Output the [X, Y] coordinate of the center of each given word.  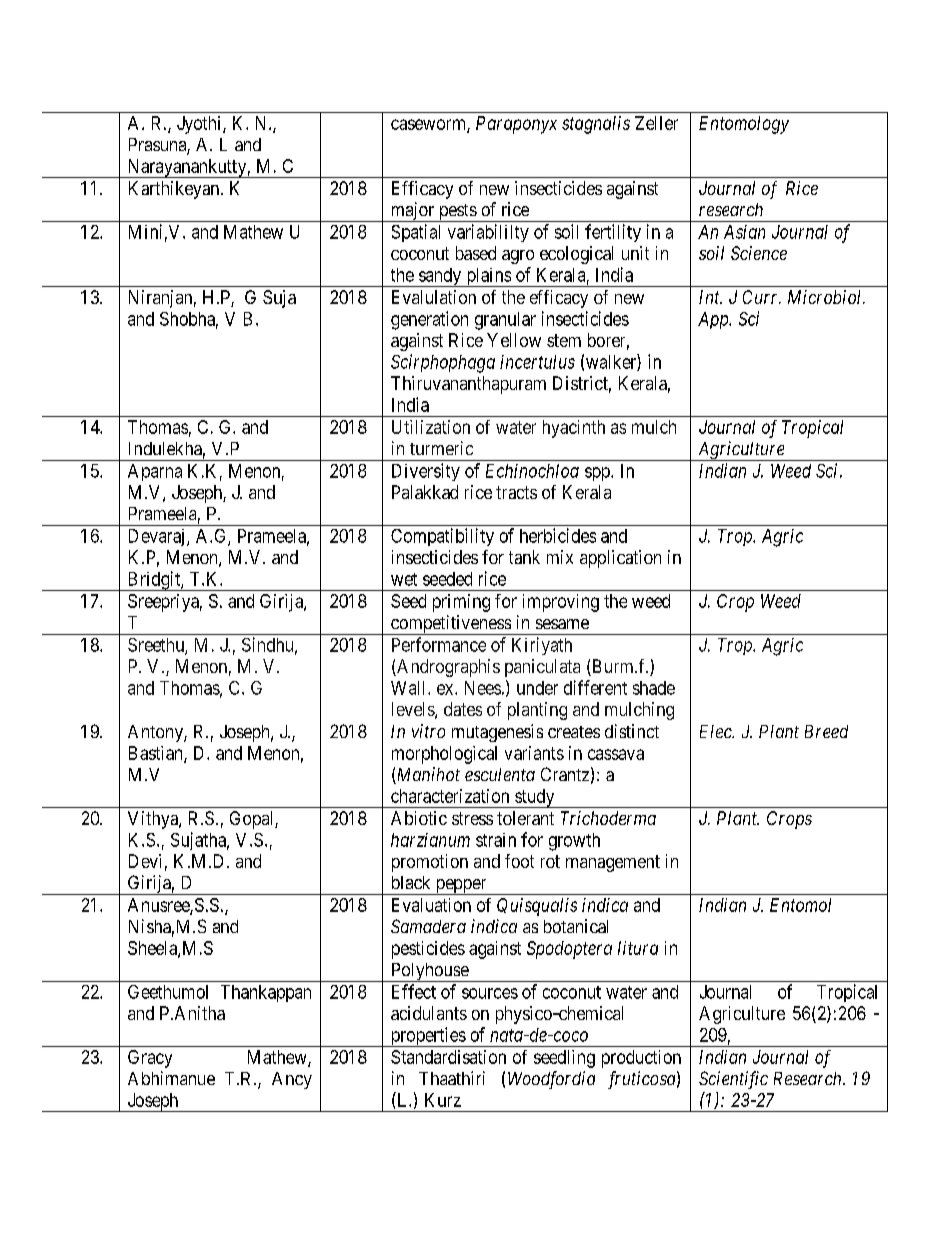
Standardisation [448, 1057]
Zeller [656, 123]
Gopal [253, 820]
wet [404, 579]
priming [461, 603]
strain [496, 840]
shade [654, 688]
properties [427, 1037]
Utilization [431, 427]
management [613, 863]
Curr [762, 297]
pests [457, 213]
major [412, 212]
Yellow [514, 340]
